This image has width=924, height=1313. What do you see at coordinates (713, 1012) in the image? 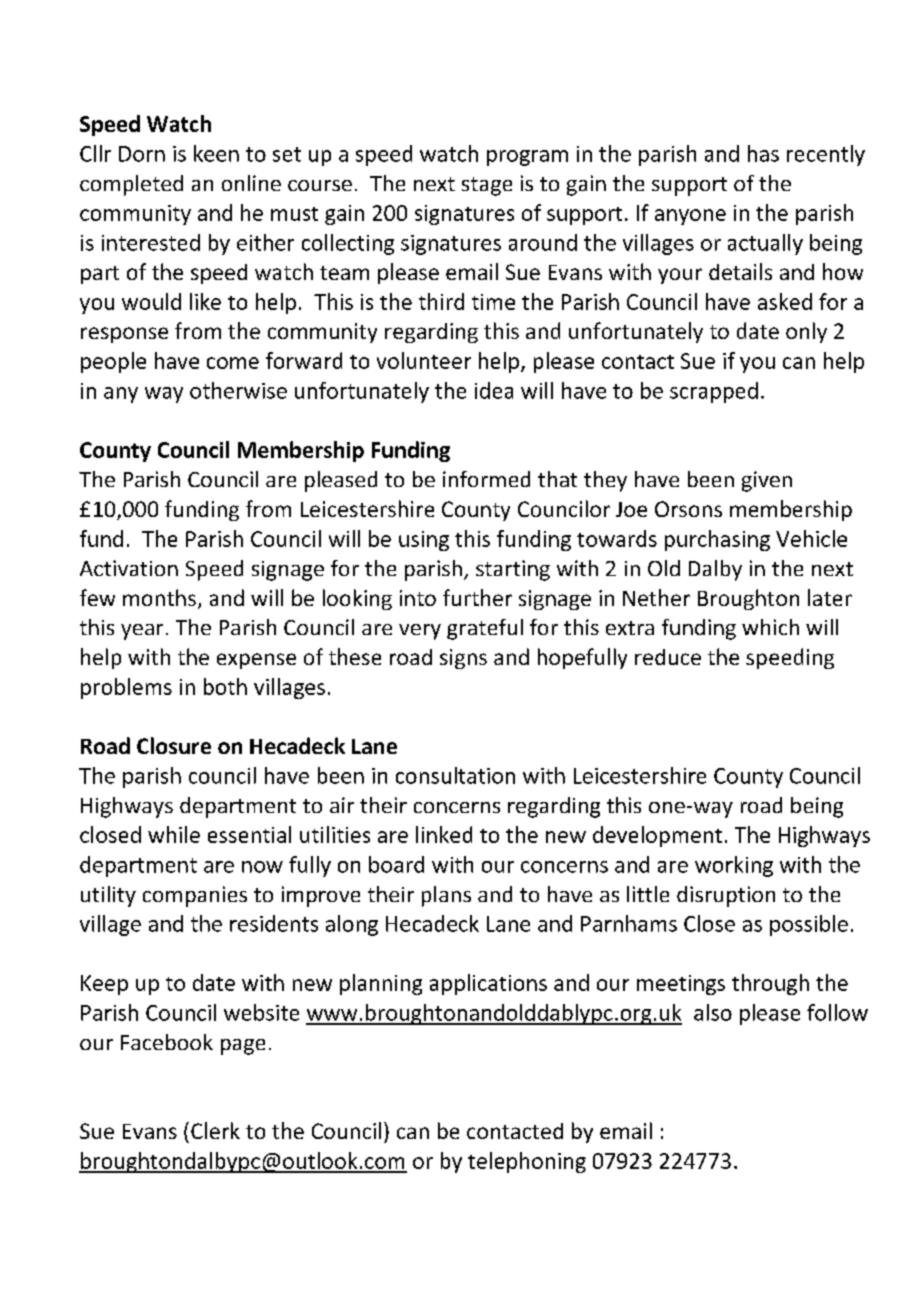
I see `also` at bounding box center [713, 1012].
